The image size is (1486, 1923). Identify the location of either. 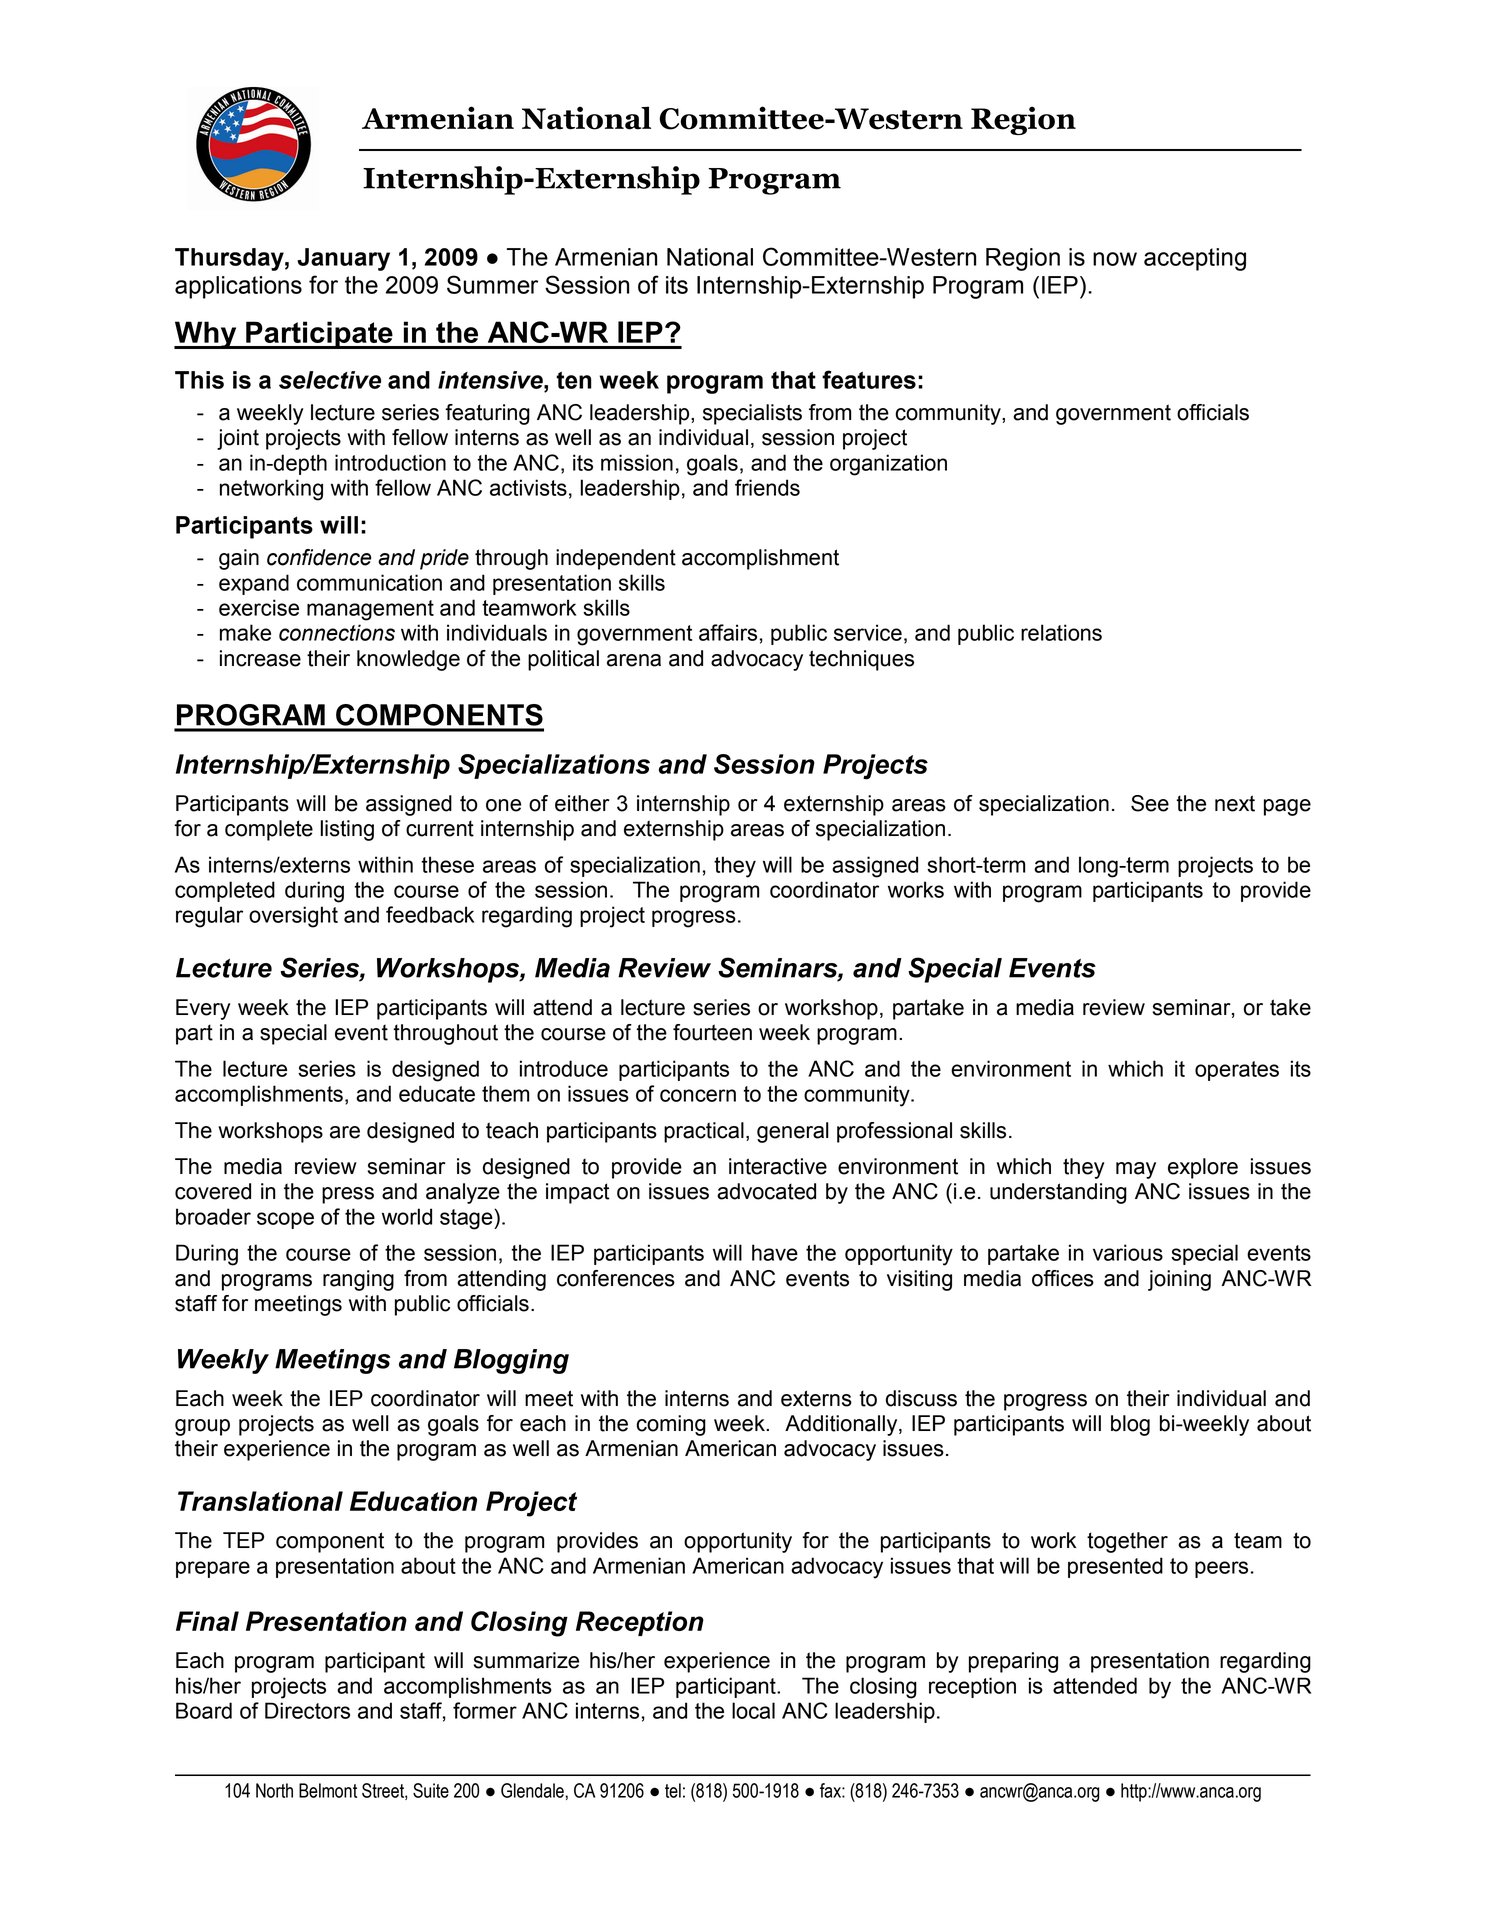
(582, 803).
